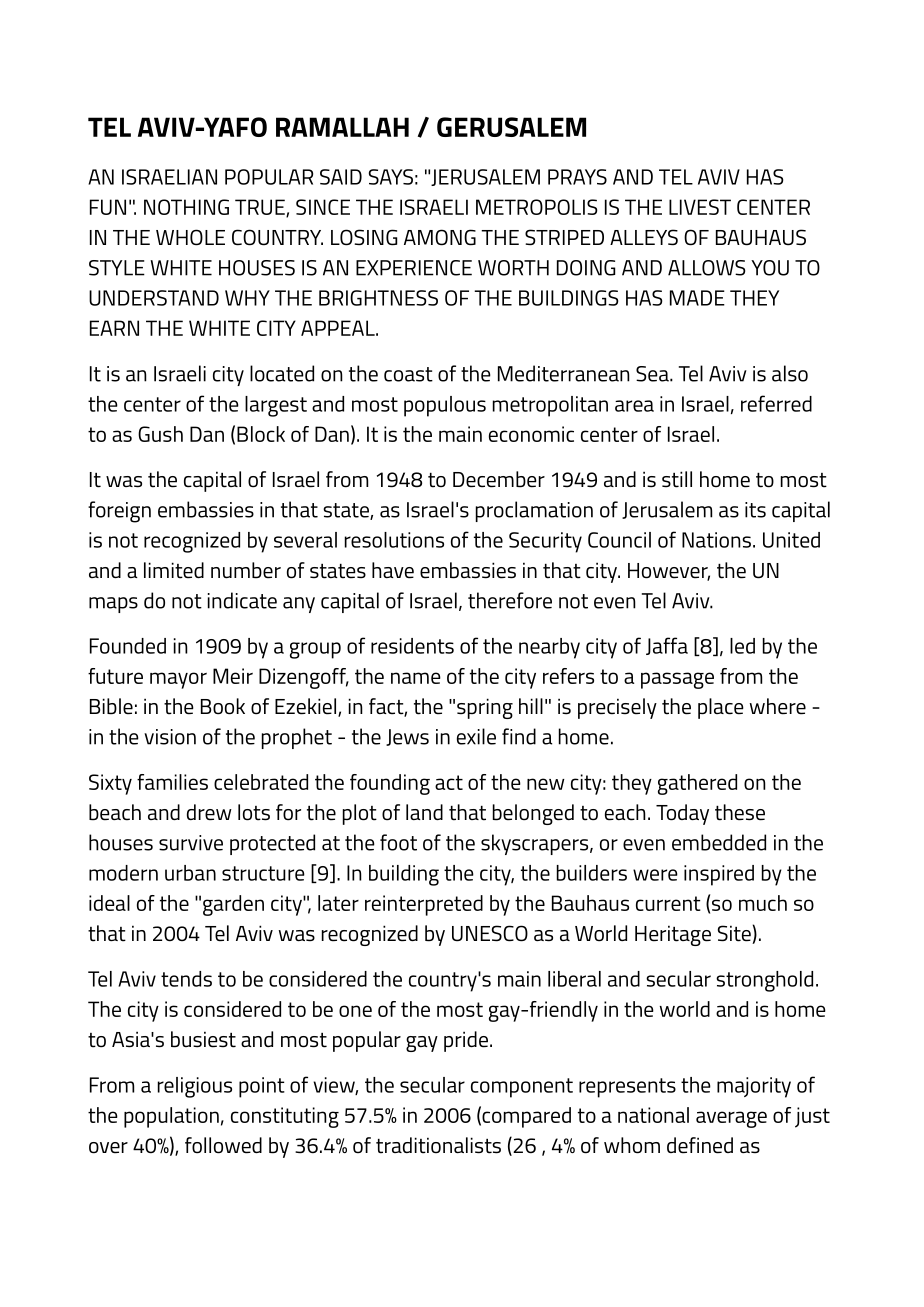  What do you see at coordinates (160, 434) in the page?
I see `Gush` at bounding box center [160, 434].
